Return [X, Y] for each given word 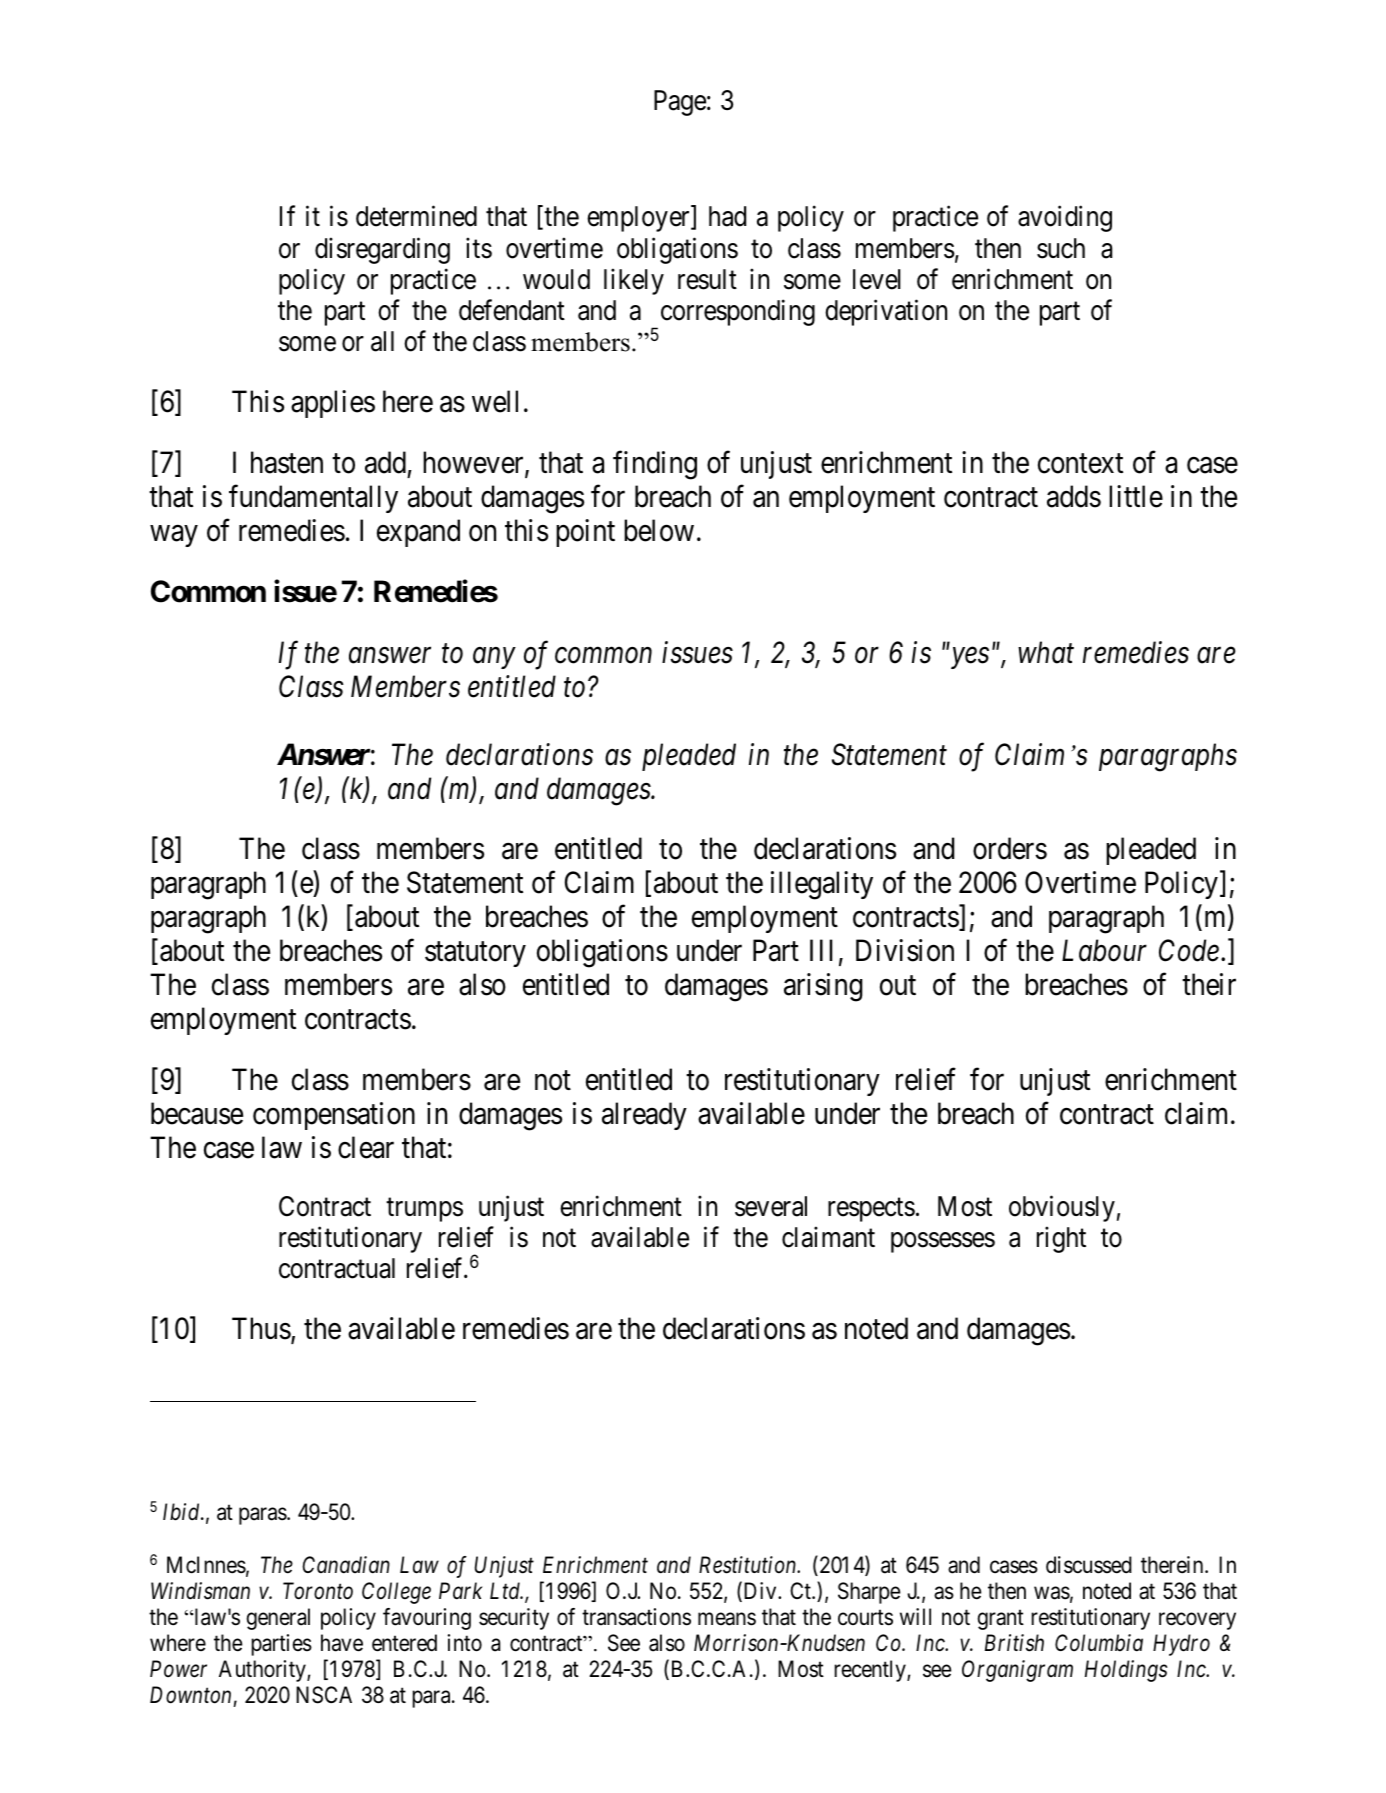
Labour [1104, 950]
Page [680, 103]
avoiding [1065, 219]
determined [416, 216]
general [278, 1619]
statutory [475, 954]
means [727, 1619]
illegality [822, 885]
